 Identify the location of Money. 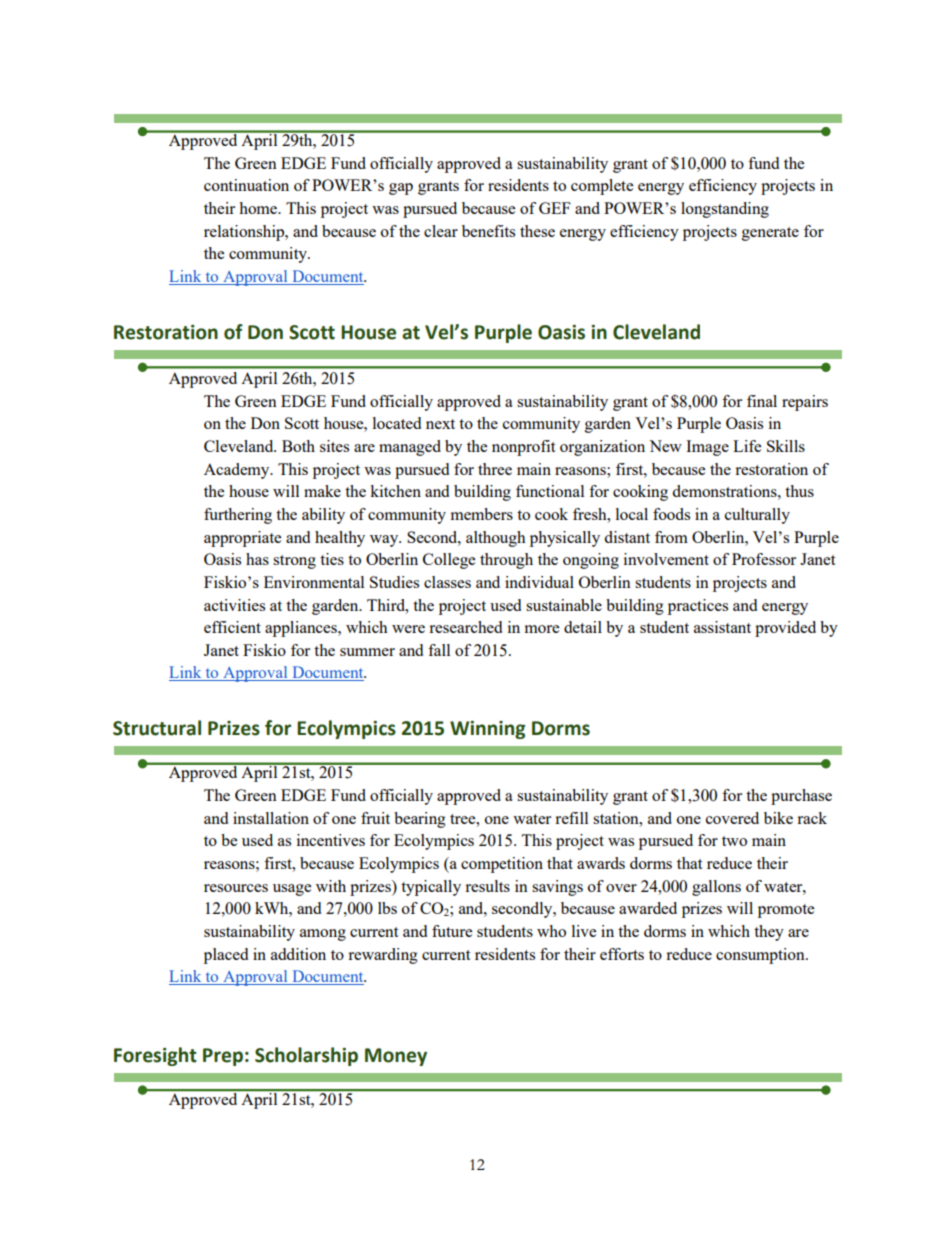
(396, 1057).
